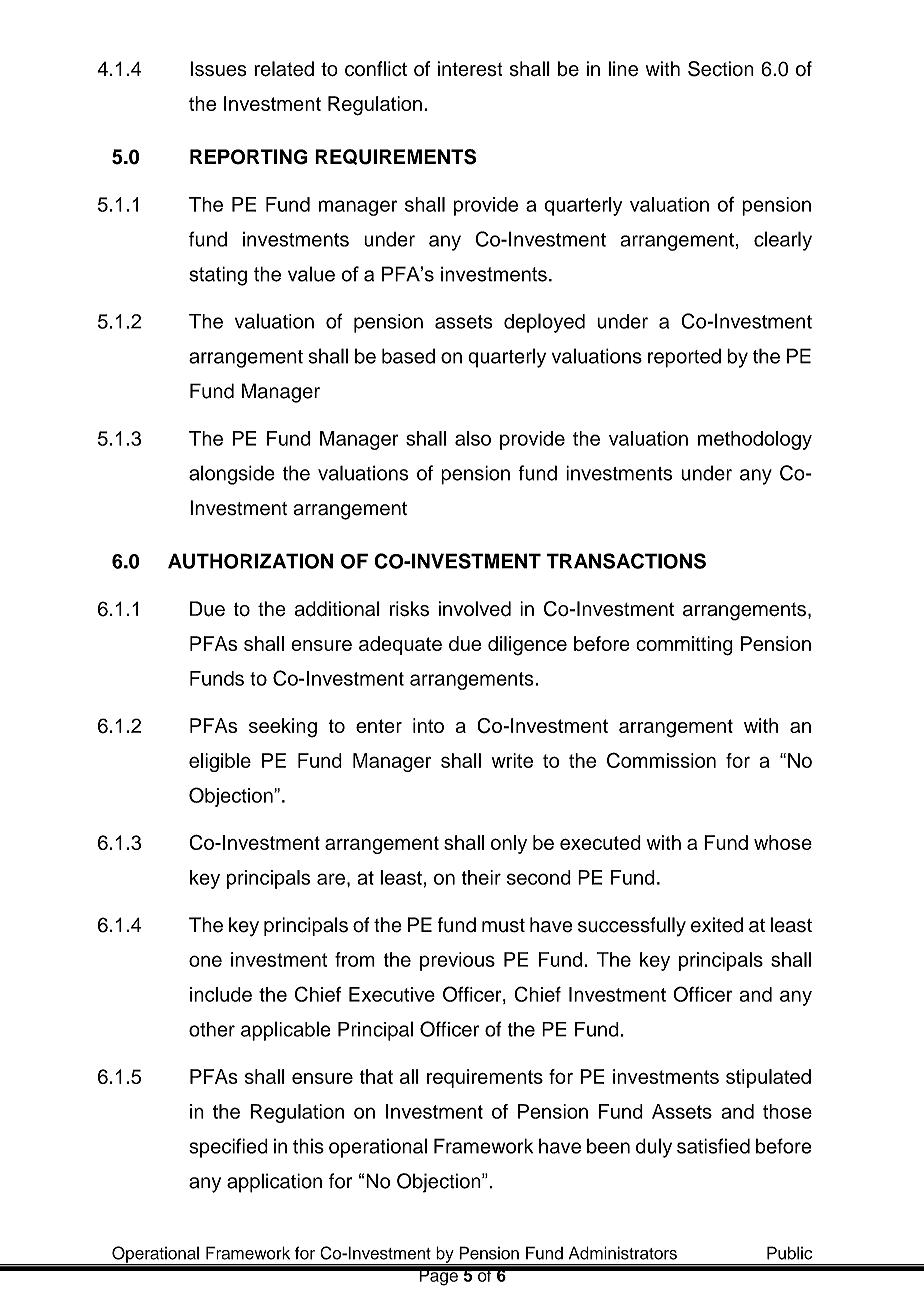 This document has height=1308, width=924. I want to click on interest, so click(470, 69).
